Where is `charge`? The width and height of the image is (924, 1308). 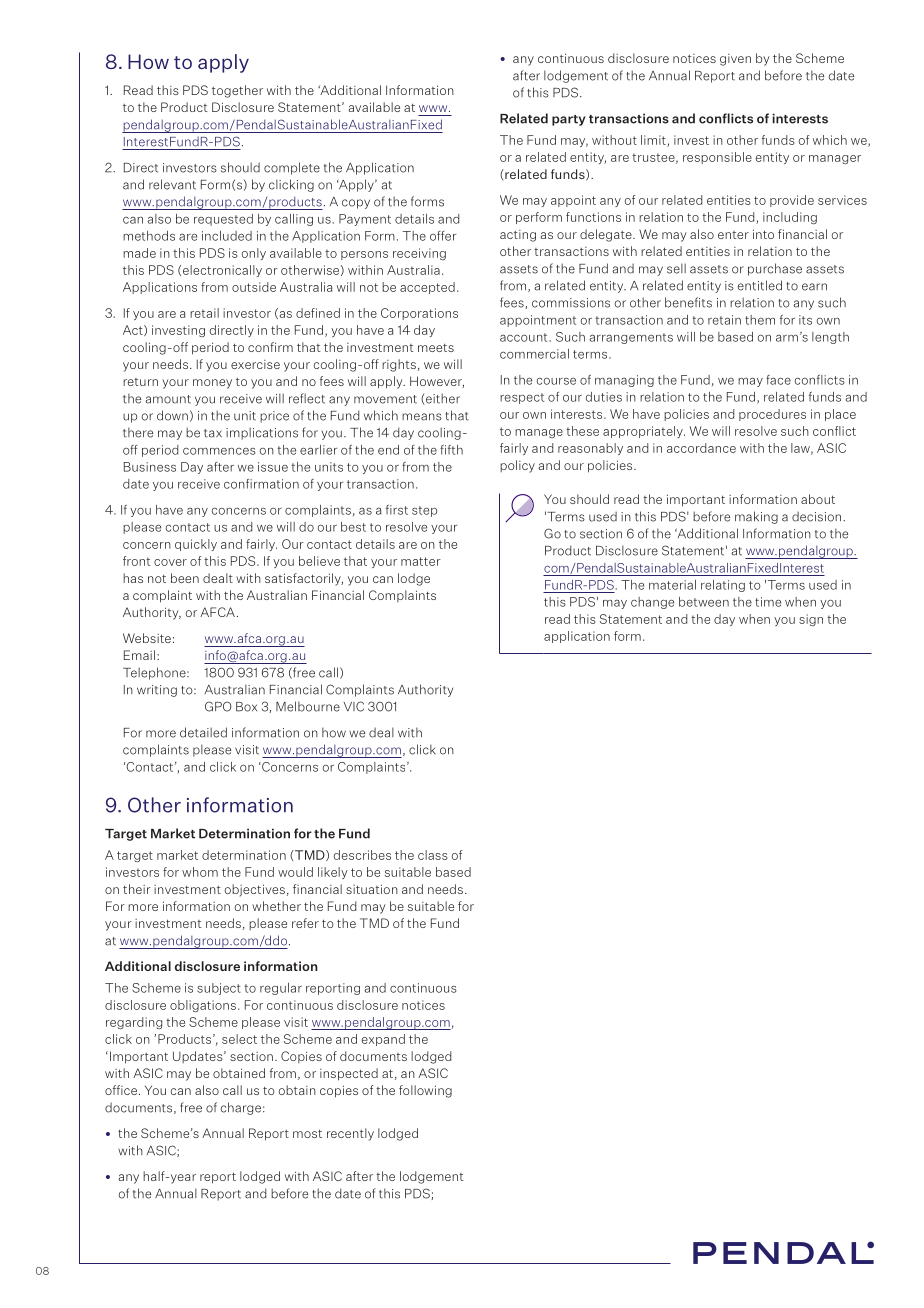 charge is located at coordinates (241, 1108).
